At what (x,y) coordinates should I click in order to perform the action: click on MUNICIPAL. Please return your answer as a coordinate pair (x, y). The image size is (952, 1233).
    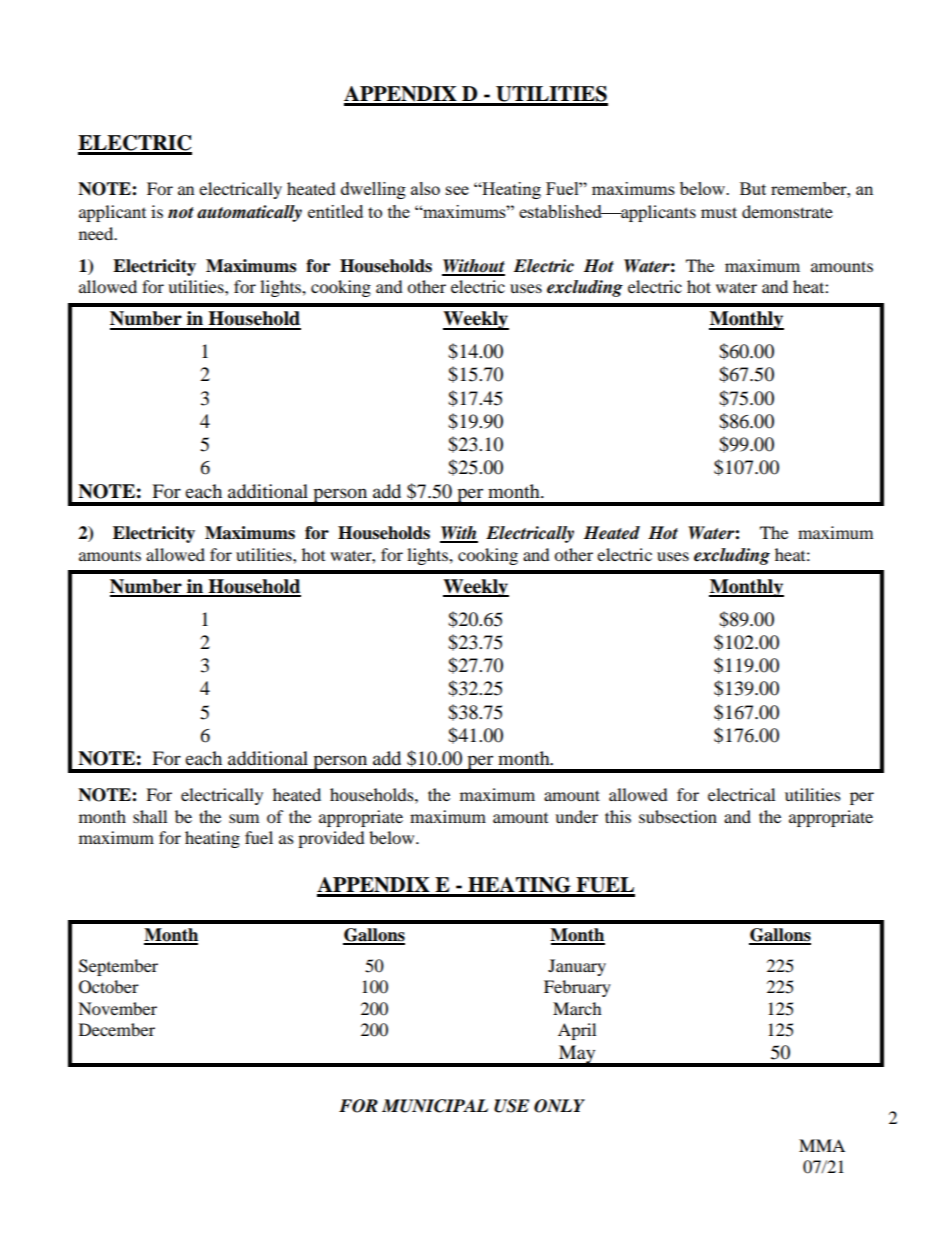
    Looking at the image, I should click on (435, 1106).
